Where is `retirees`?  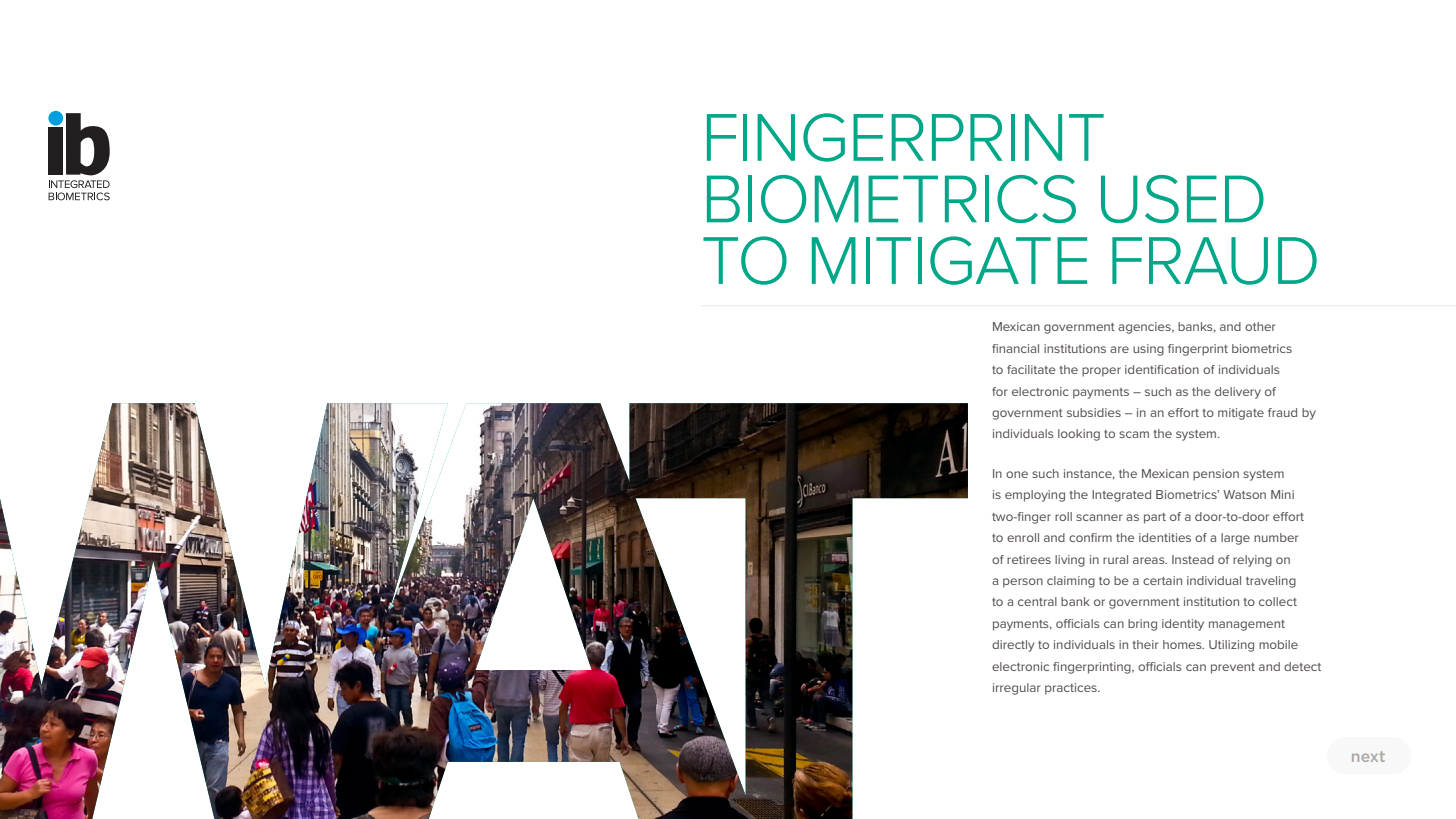 retirees is located at coordinates (1029, 559).
